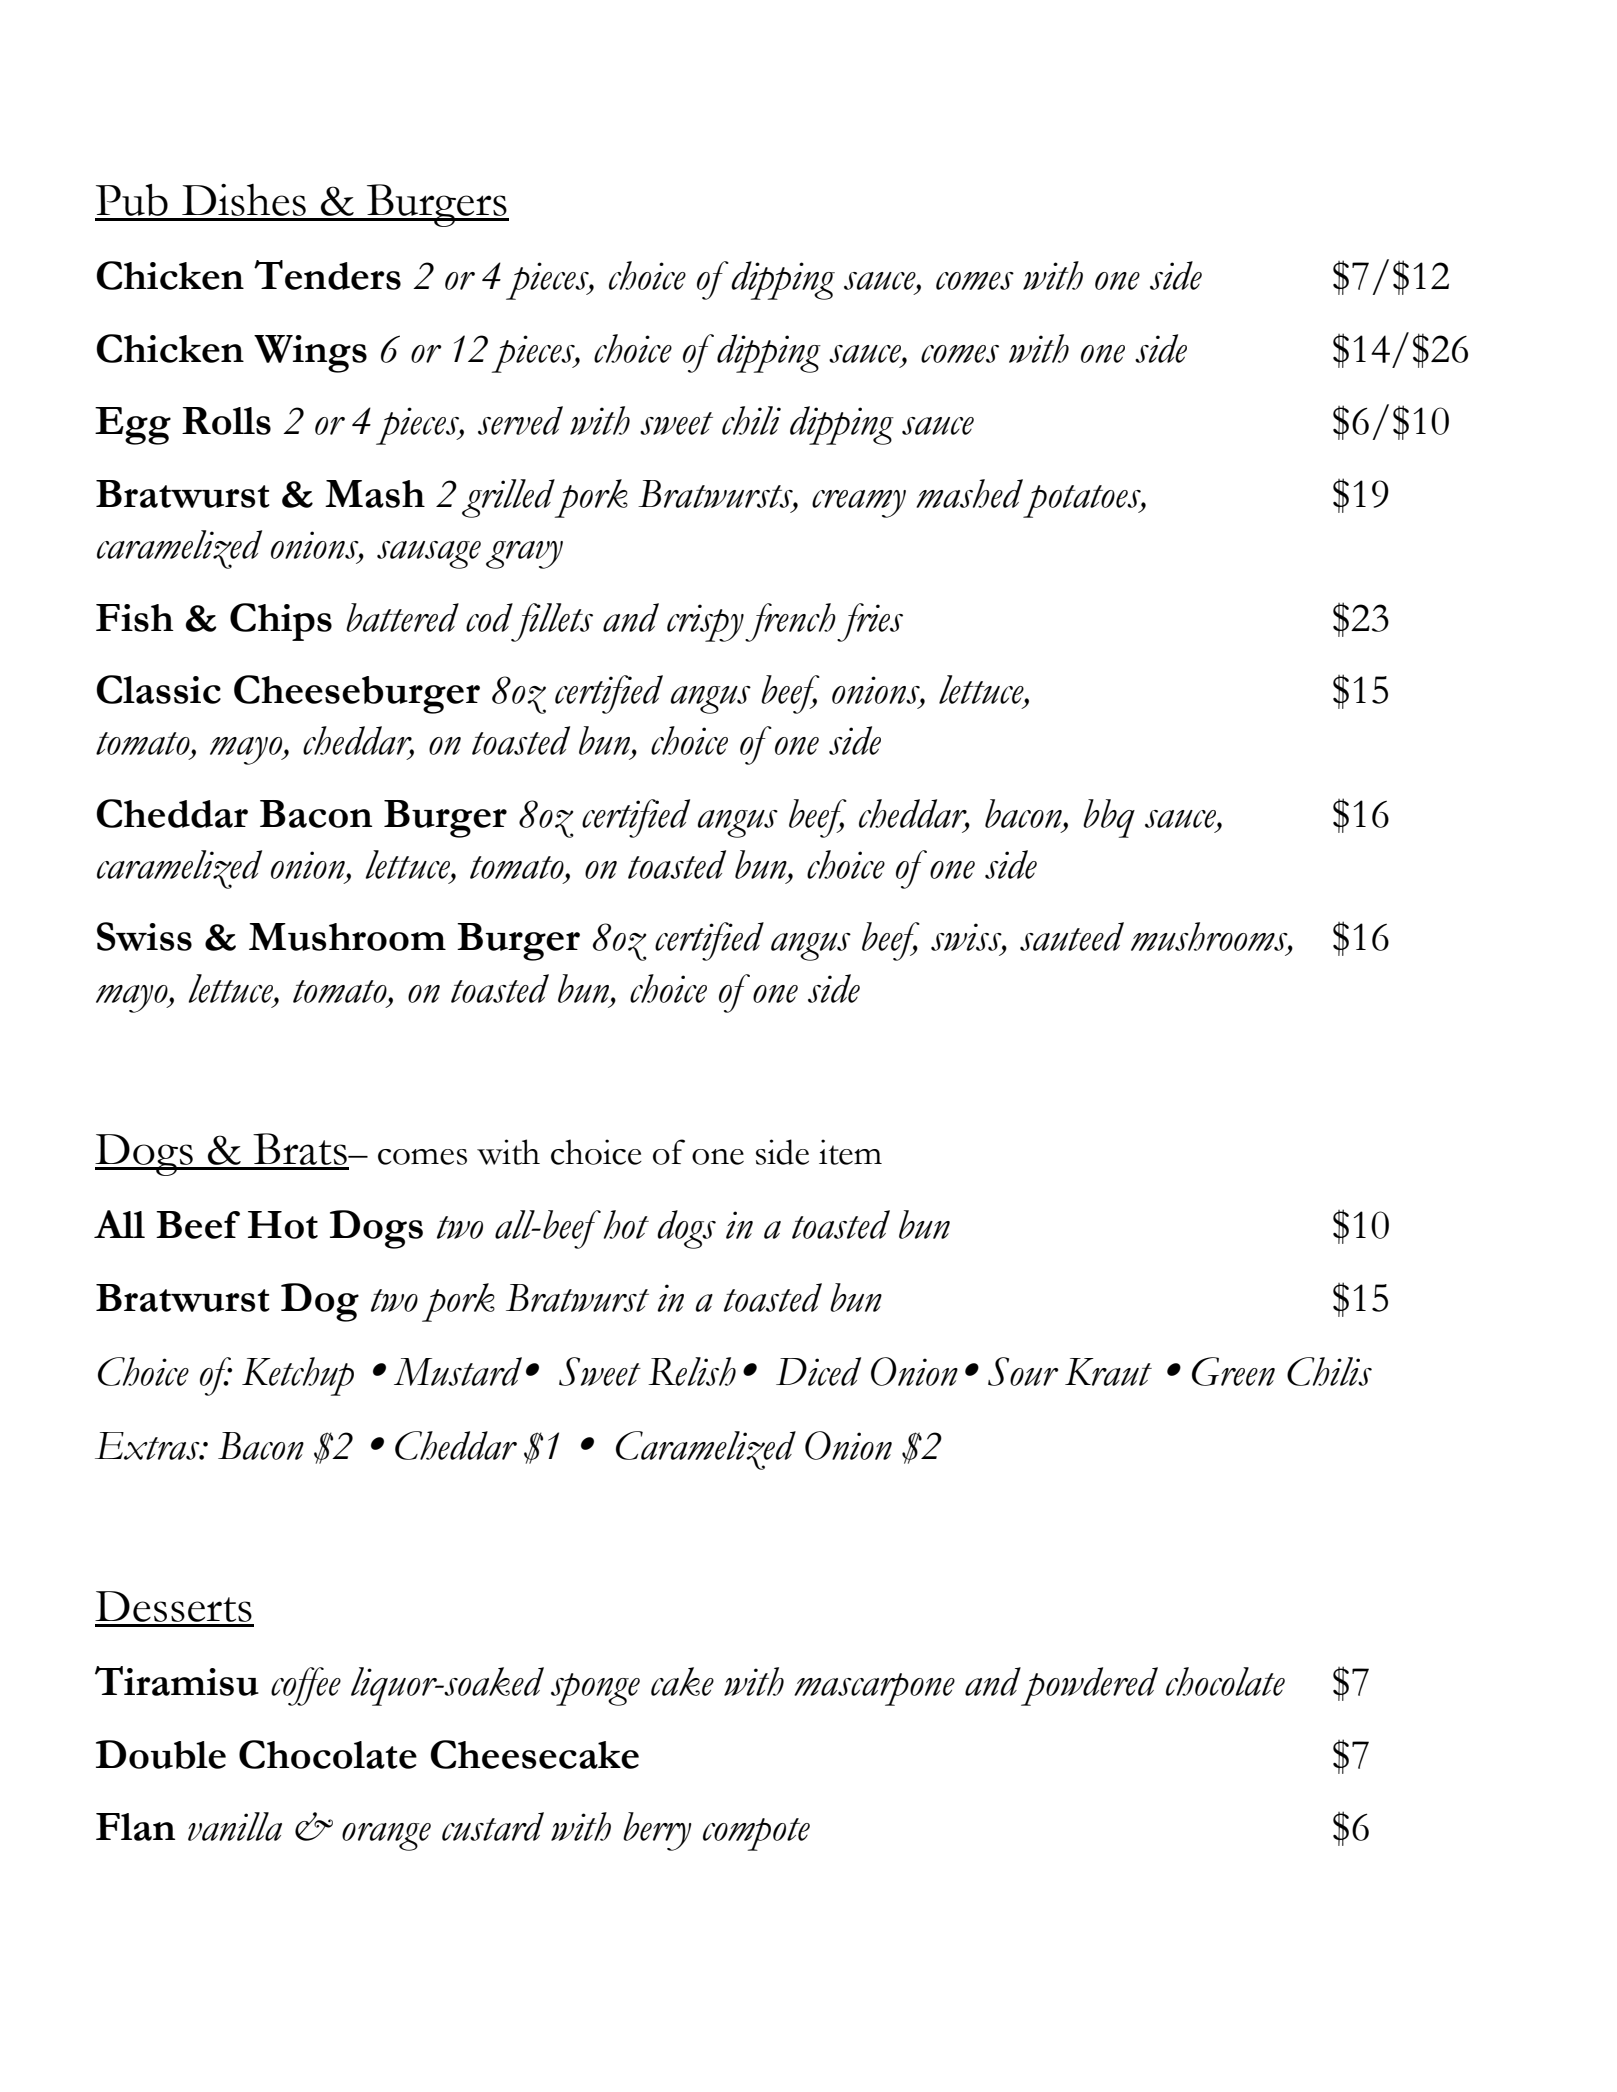 Image resolution: width=1617 pixels, height=2092 pixels. Describe the element at coordinates (859, 504) in the page. I see `creamy` at that location.
